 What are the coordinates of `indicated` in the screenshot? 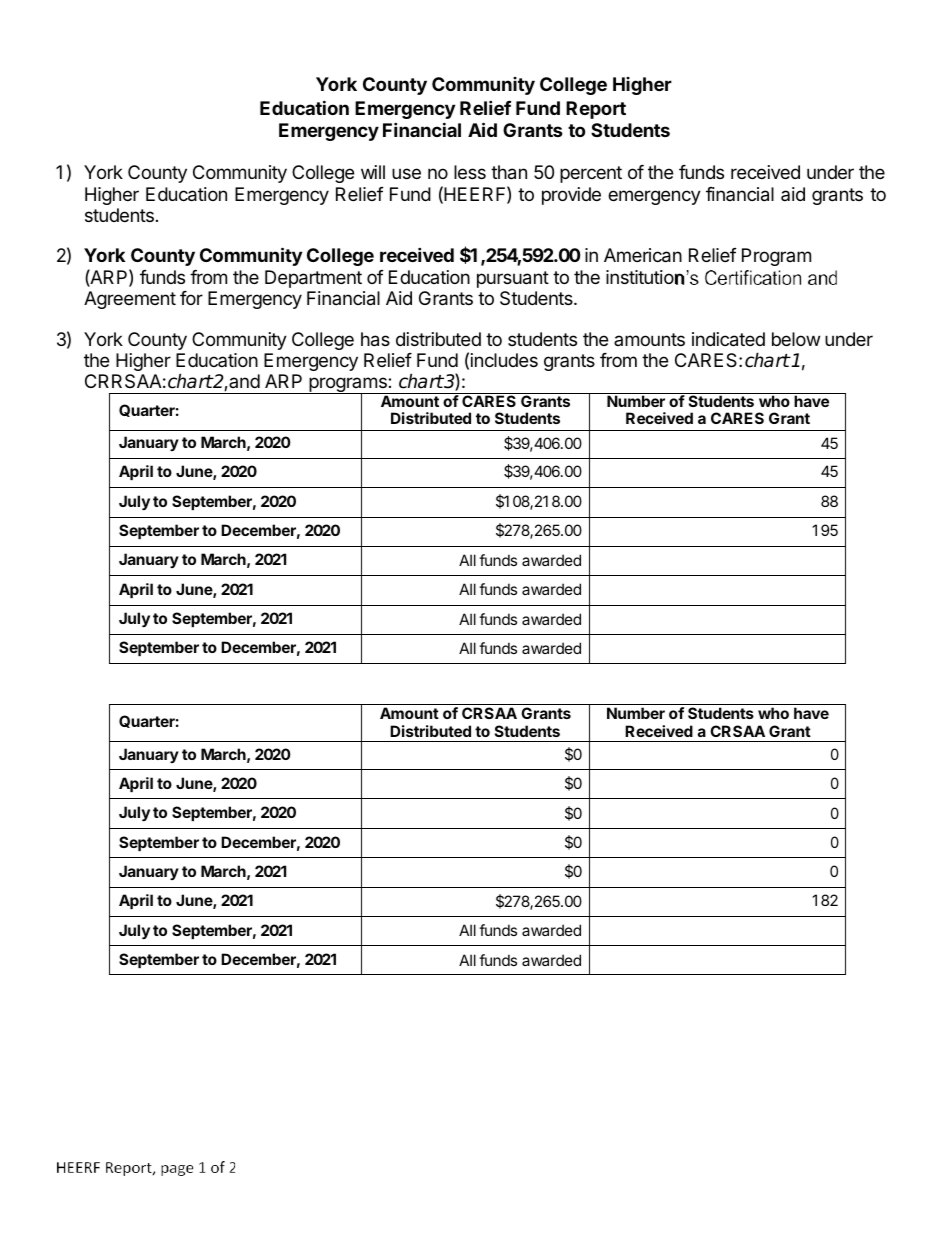 It's located at (728, 339).
